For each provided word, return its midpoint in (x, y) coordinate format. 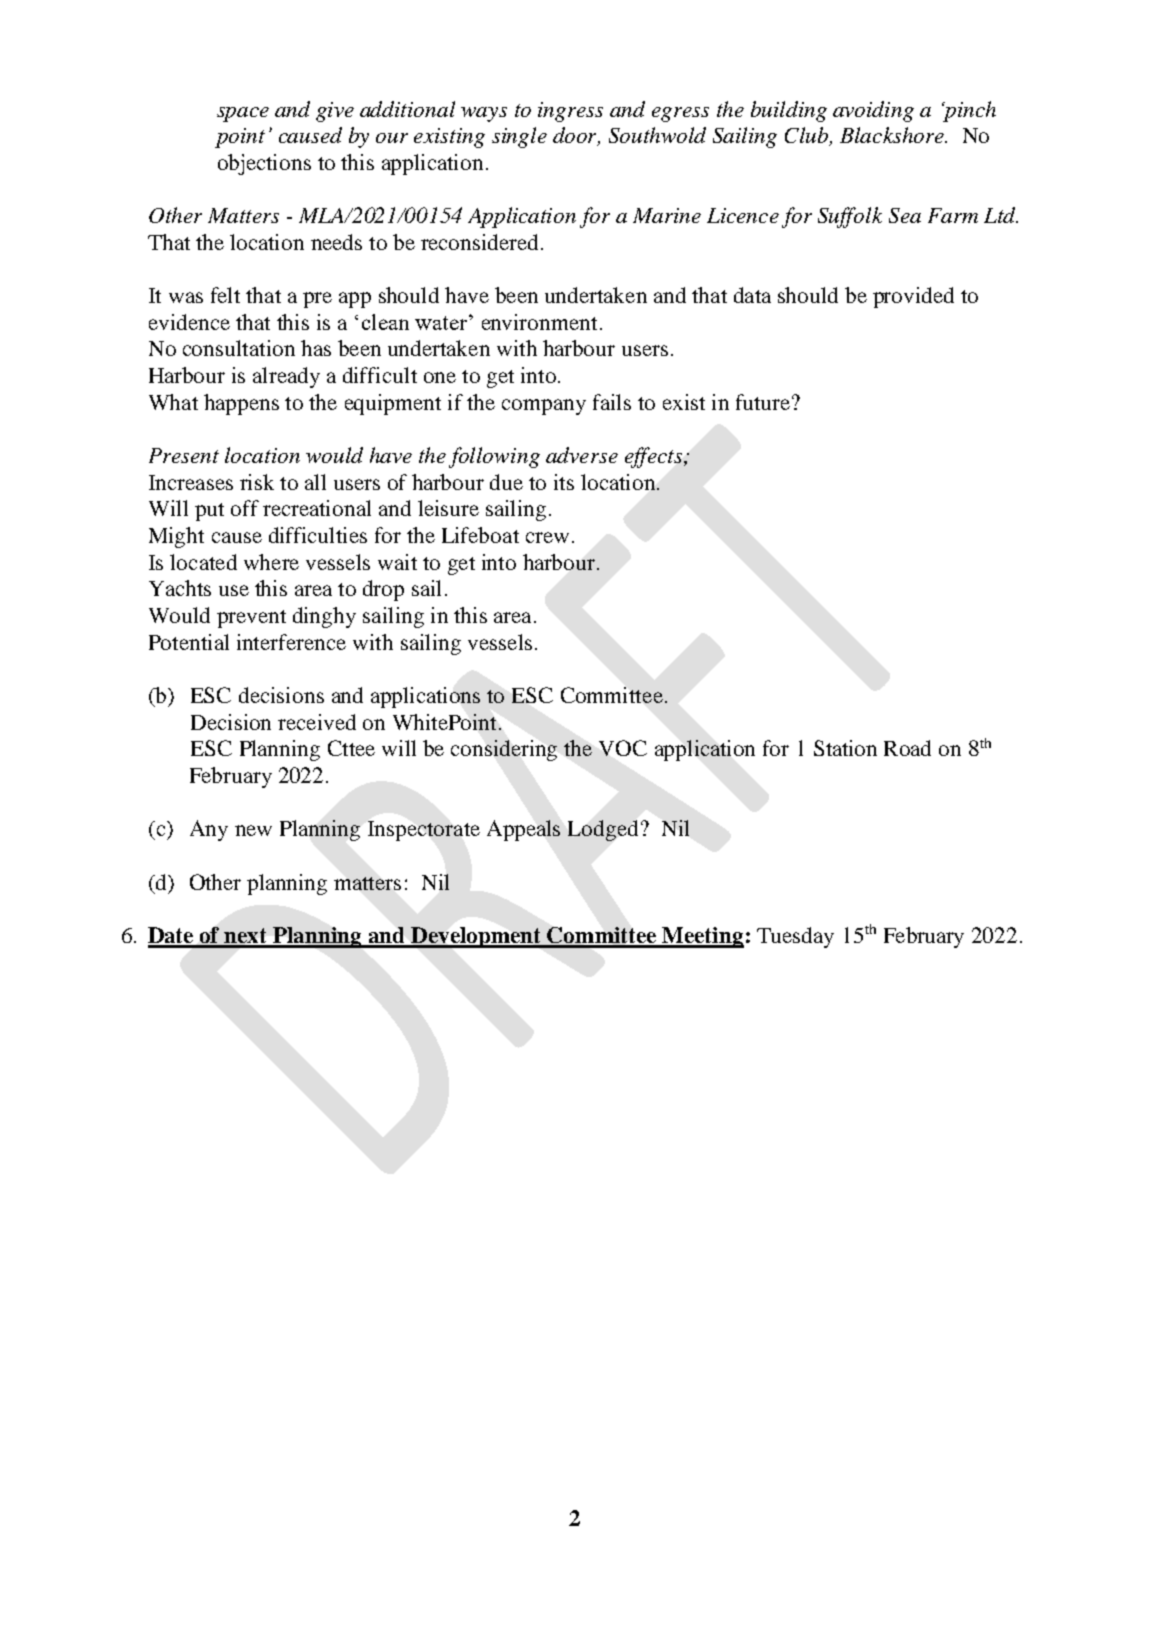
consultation (239, 348)
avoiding (873, 111)
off (245, 508)
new (253, 830)
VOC (623, 748)
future (763, 402)
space (243, 114)
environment (539, 322)
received (317, 722)
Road (907, 748)
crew (547, 537)
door (576, 136)
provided (913, 297)
